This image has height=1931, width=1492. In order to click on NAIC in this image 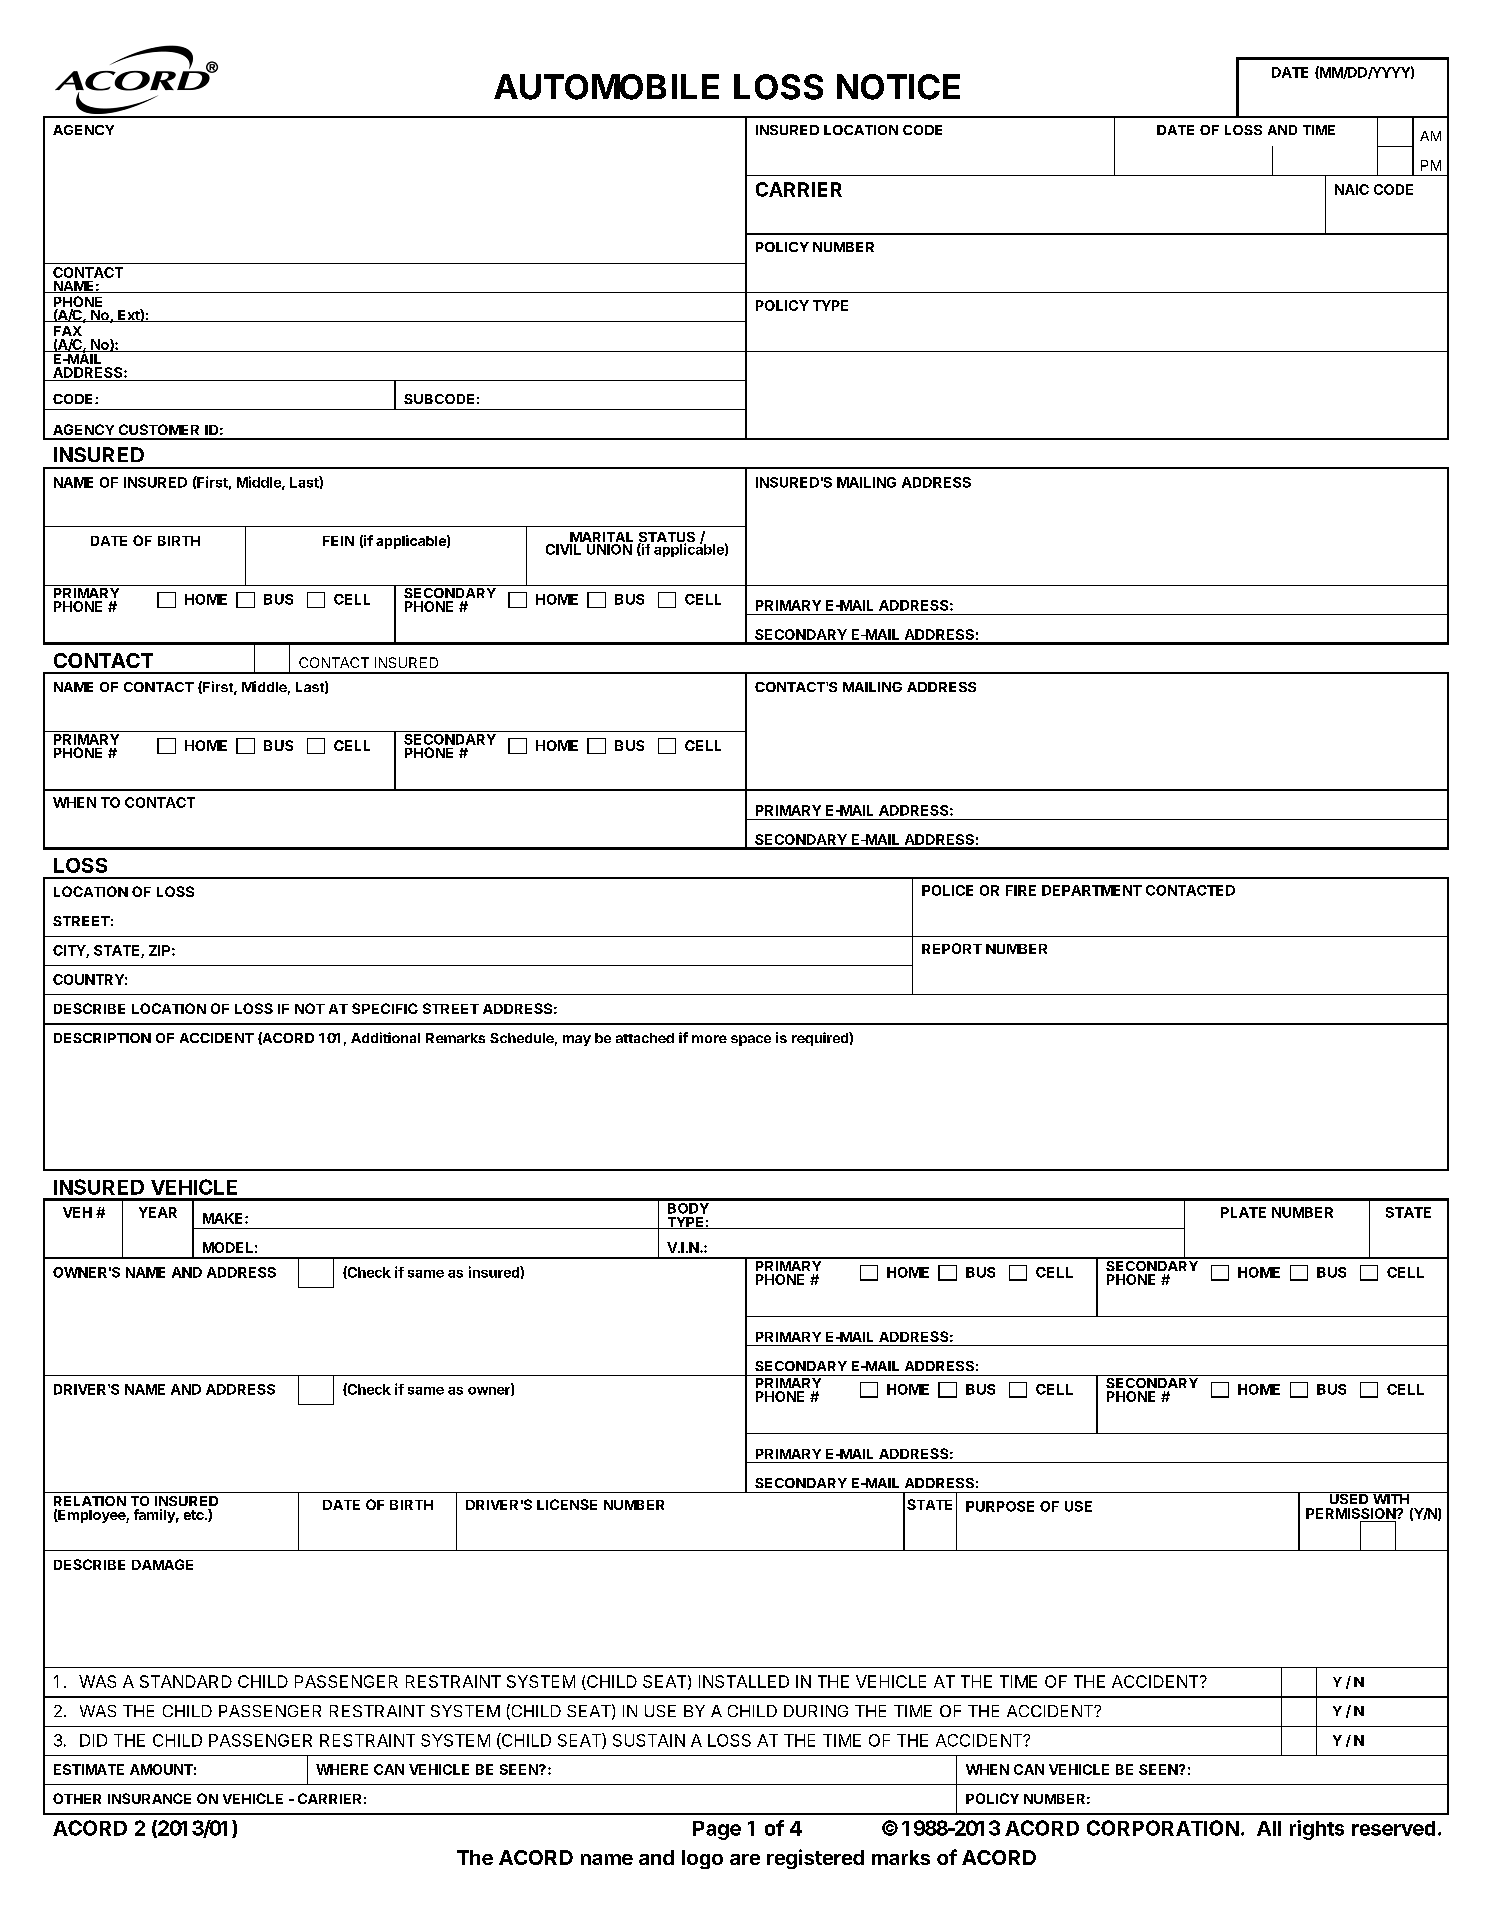, I will do `click(1352, 189)`.
